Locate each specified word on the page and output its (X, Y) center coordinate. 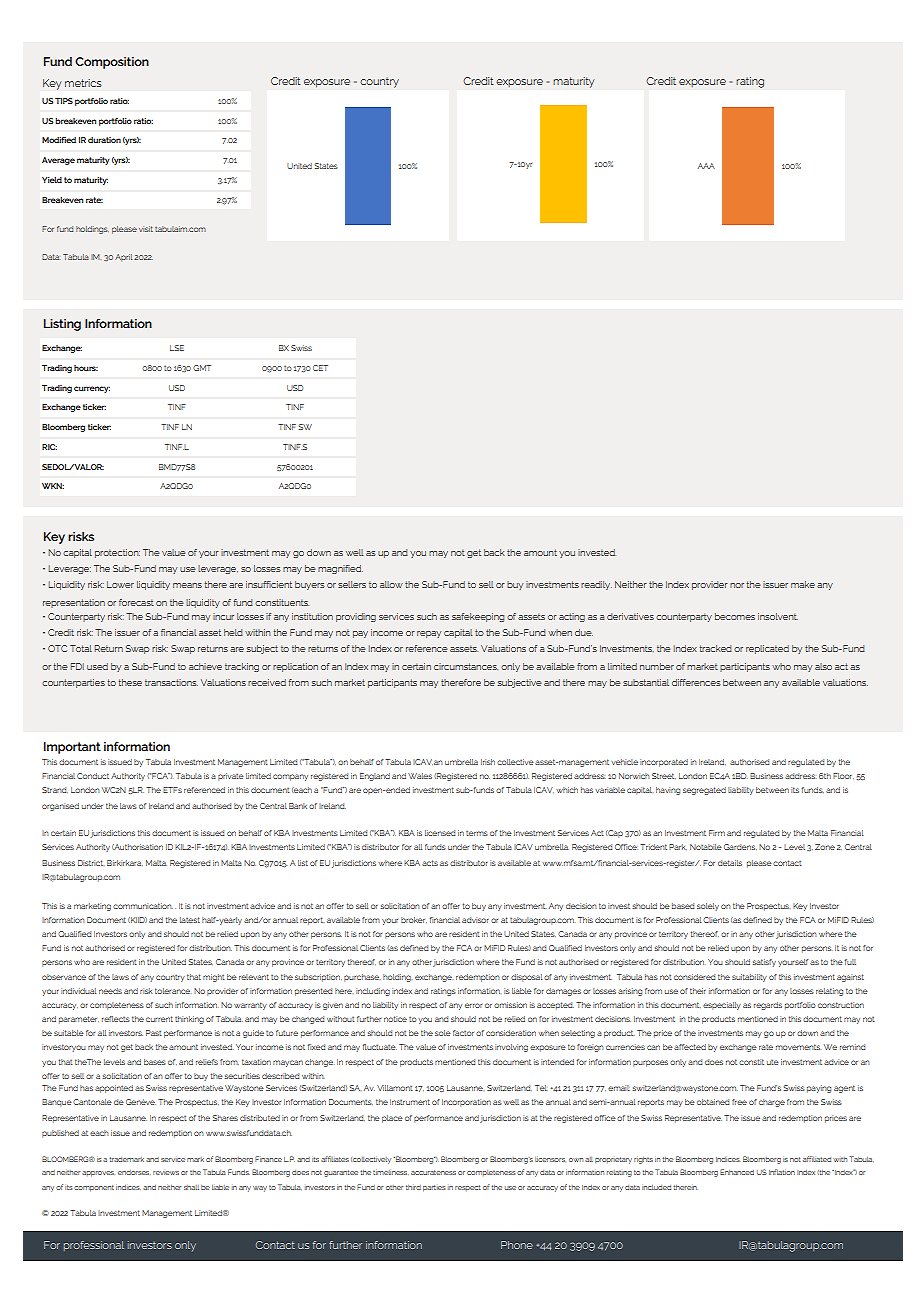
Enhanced (737, 1172)
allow (391, 584)
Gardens (740, 847)
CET (320, 368)
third (413, 1187)
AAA (706, 166)
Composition (112, 63)
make (803, 584)
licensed (440, 833)
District (91, 863)
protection (117, 553)
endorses (134, 1172)
